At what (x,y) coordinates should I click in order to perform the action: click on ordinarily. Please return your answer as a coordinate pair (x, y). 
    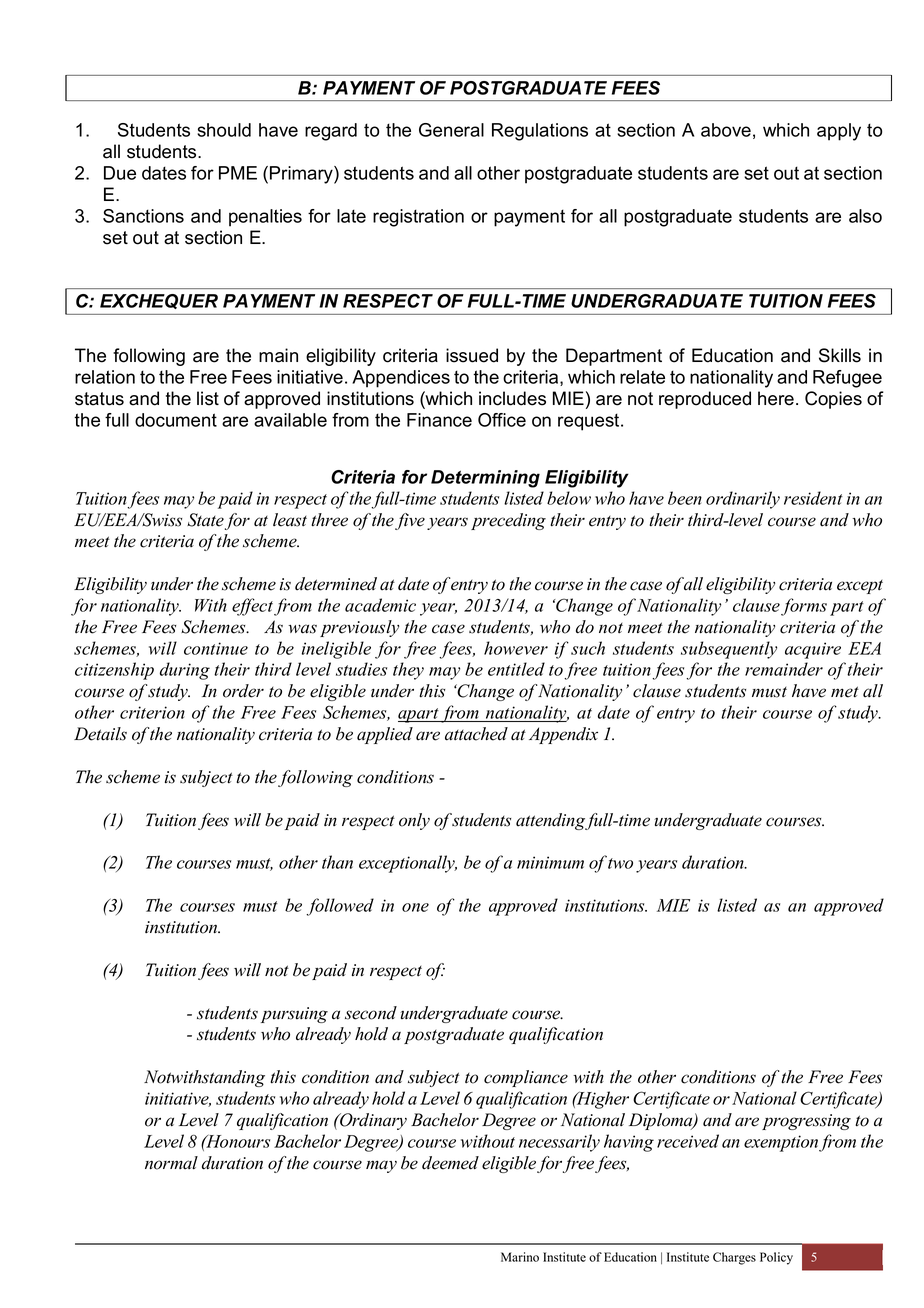
    Looking at the image, I should click on (743, 500).
